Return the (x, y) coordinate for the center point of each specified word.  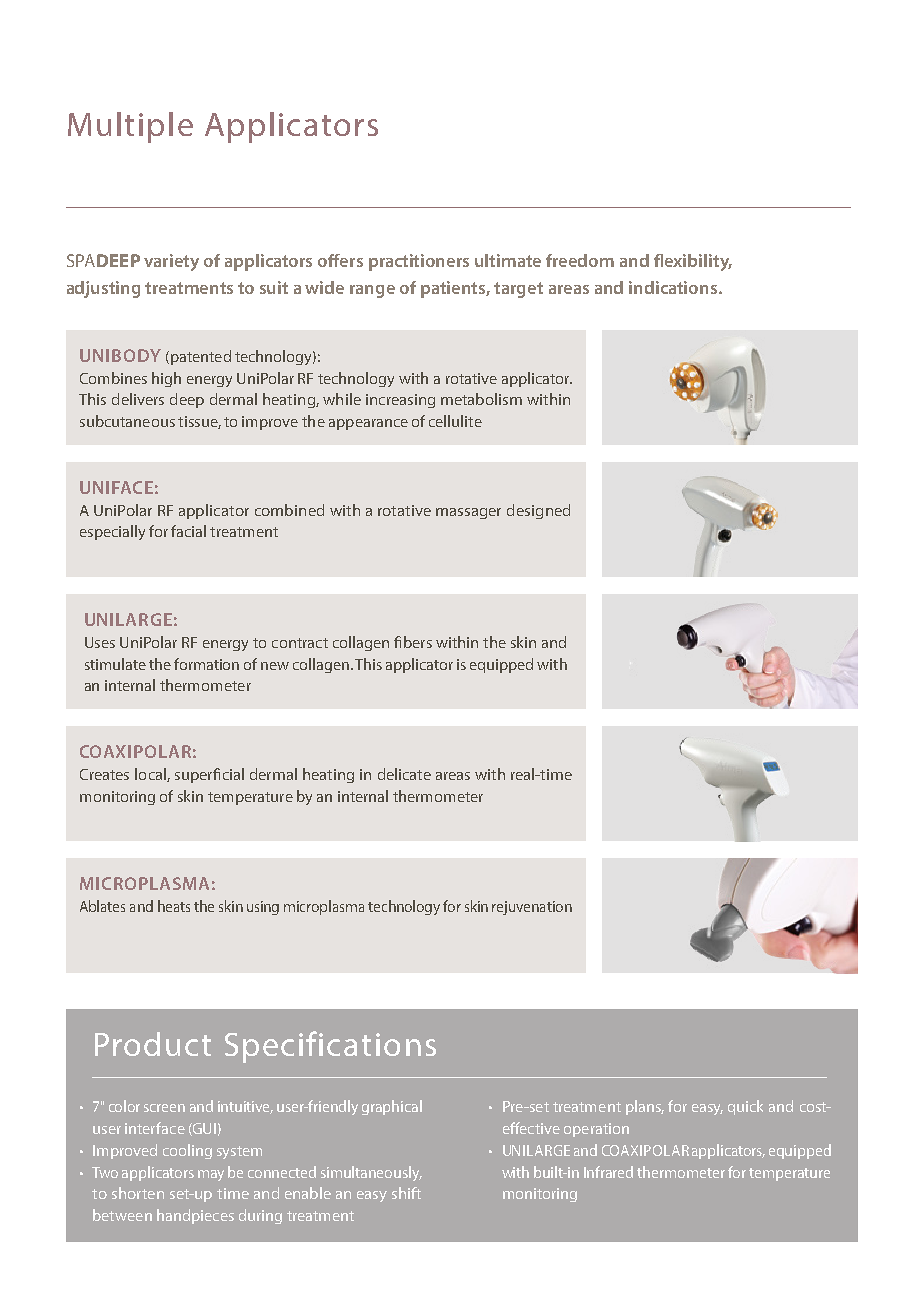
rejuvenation (532, 908)
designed (538, 511)
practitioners (419, 262)
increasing (400, 401)
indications (674, 287)
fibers (413, 642)
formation (206, 664)
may (211, 1175)
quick (745, 1107)
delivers (138, 399)
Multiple (130, 127)
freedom (580, 260)
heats (174, 906)
